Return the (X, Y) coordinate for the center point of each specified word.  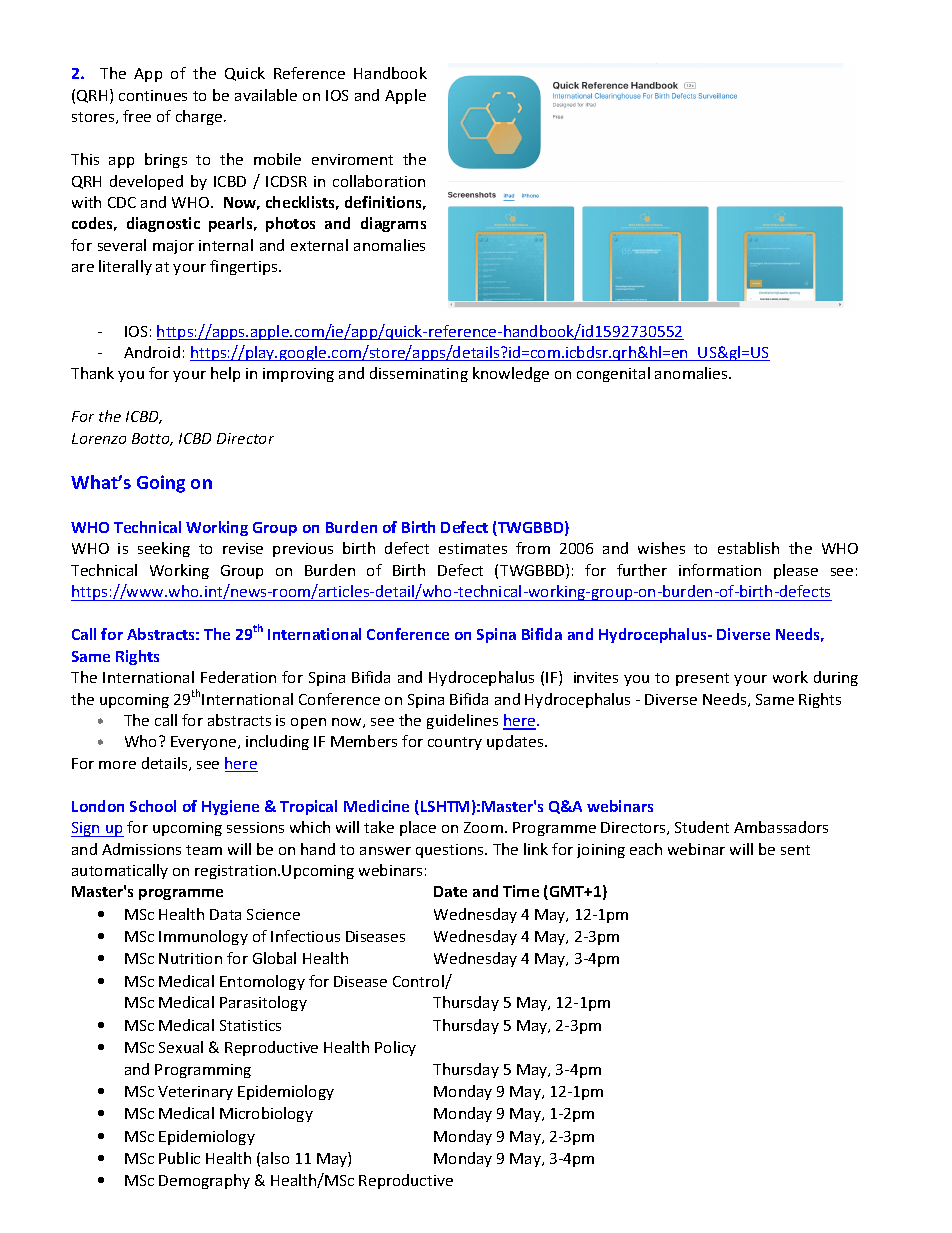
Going (161, 484)
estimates (473, 548)
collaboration (379, 181)
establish (748, 548)
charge (200, 117)
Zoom (483, 827)
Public (179, 1158)
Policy (395, 1048)
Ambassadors (781, 827)
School (153, 806)
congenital (613, 374)
